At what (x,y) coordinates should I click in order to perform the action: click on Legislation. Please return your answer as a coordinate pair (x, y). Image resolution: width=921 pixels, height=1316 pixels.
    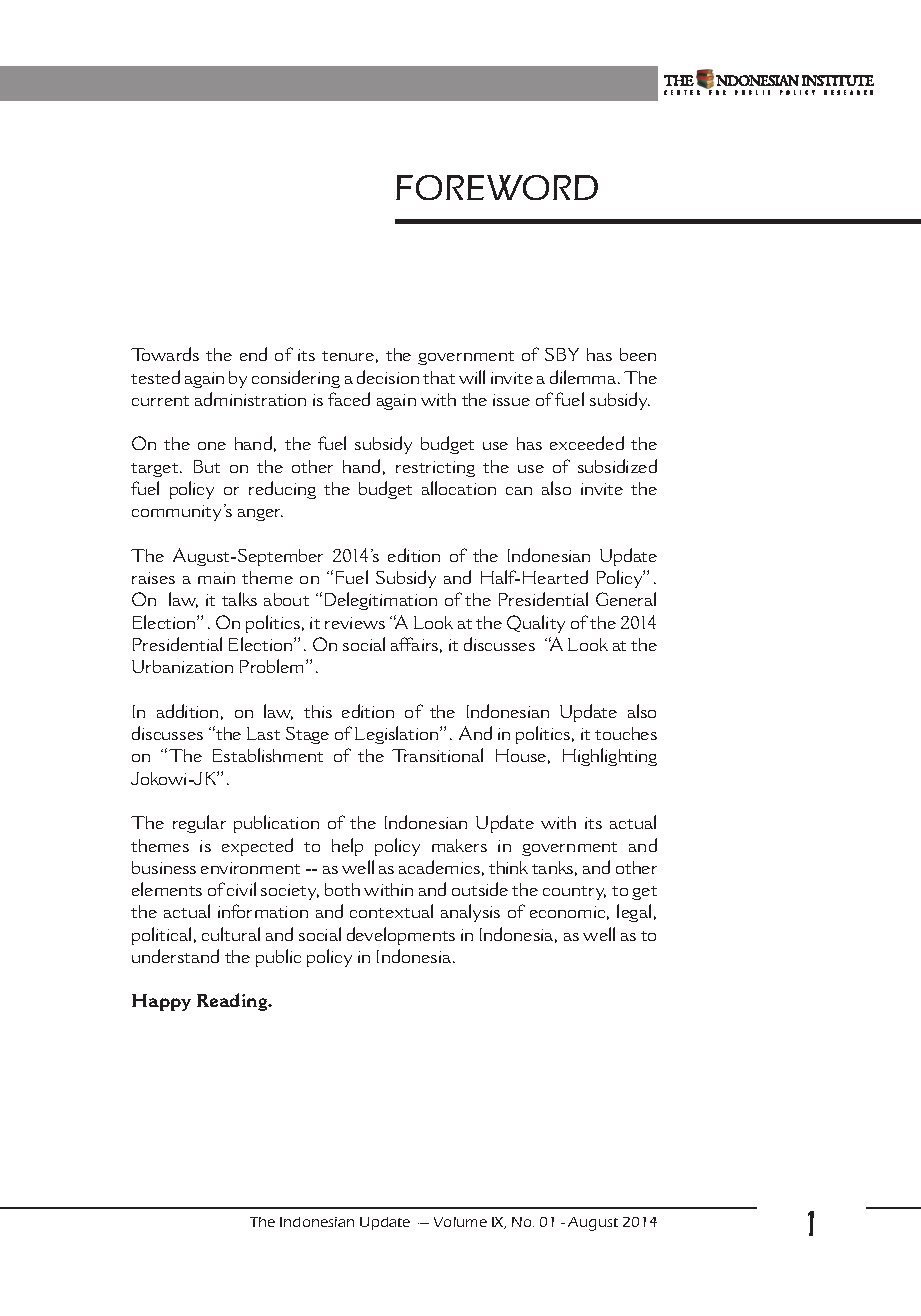
    Looking at the image, I should click on (398, 735).
